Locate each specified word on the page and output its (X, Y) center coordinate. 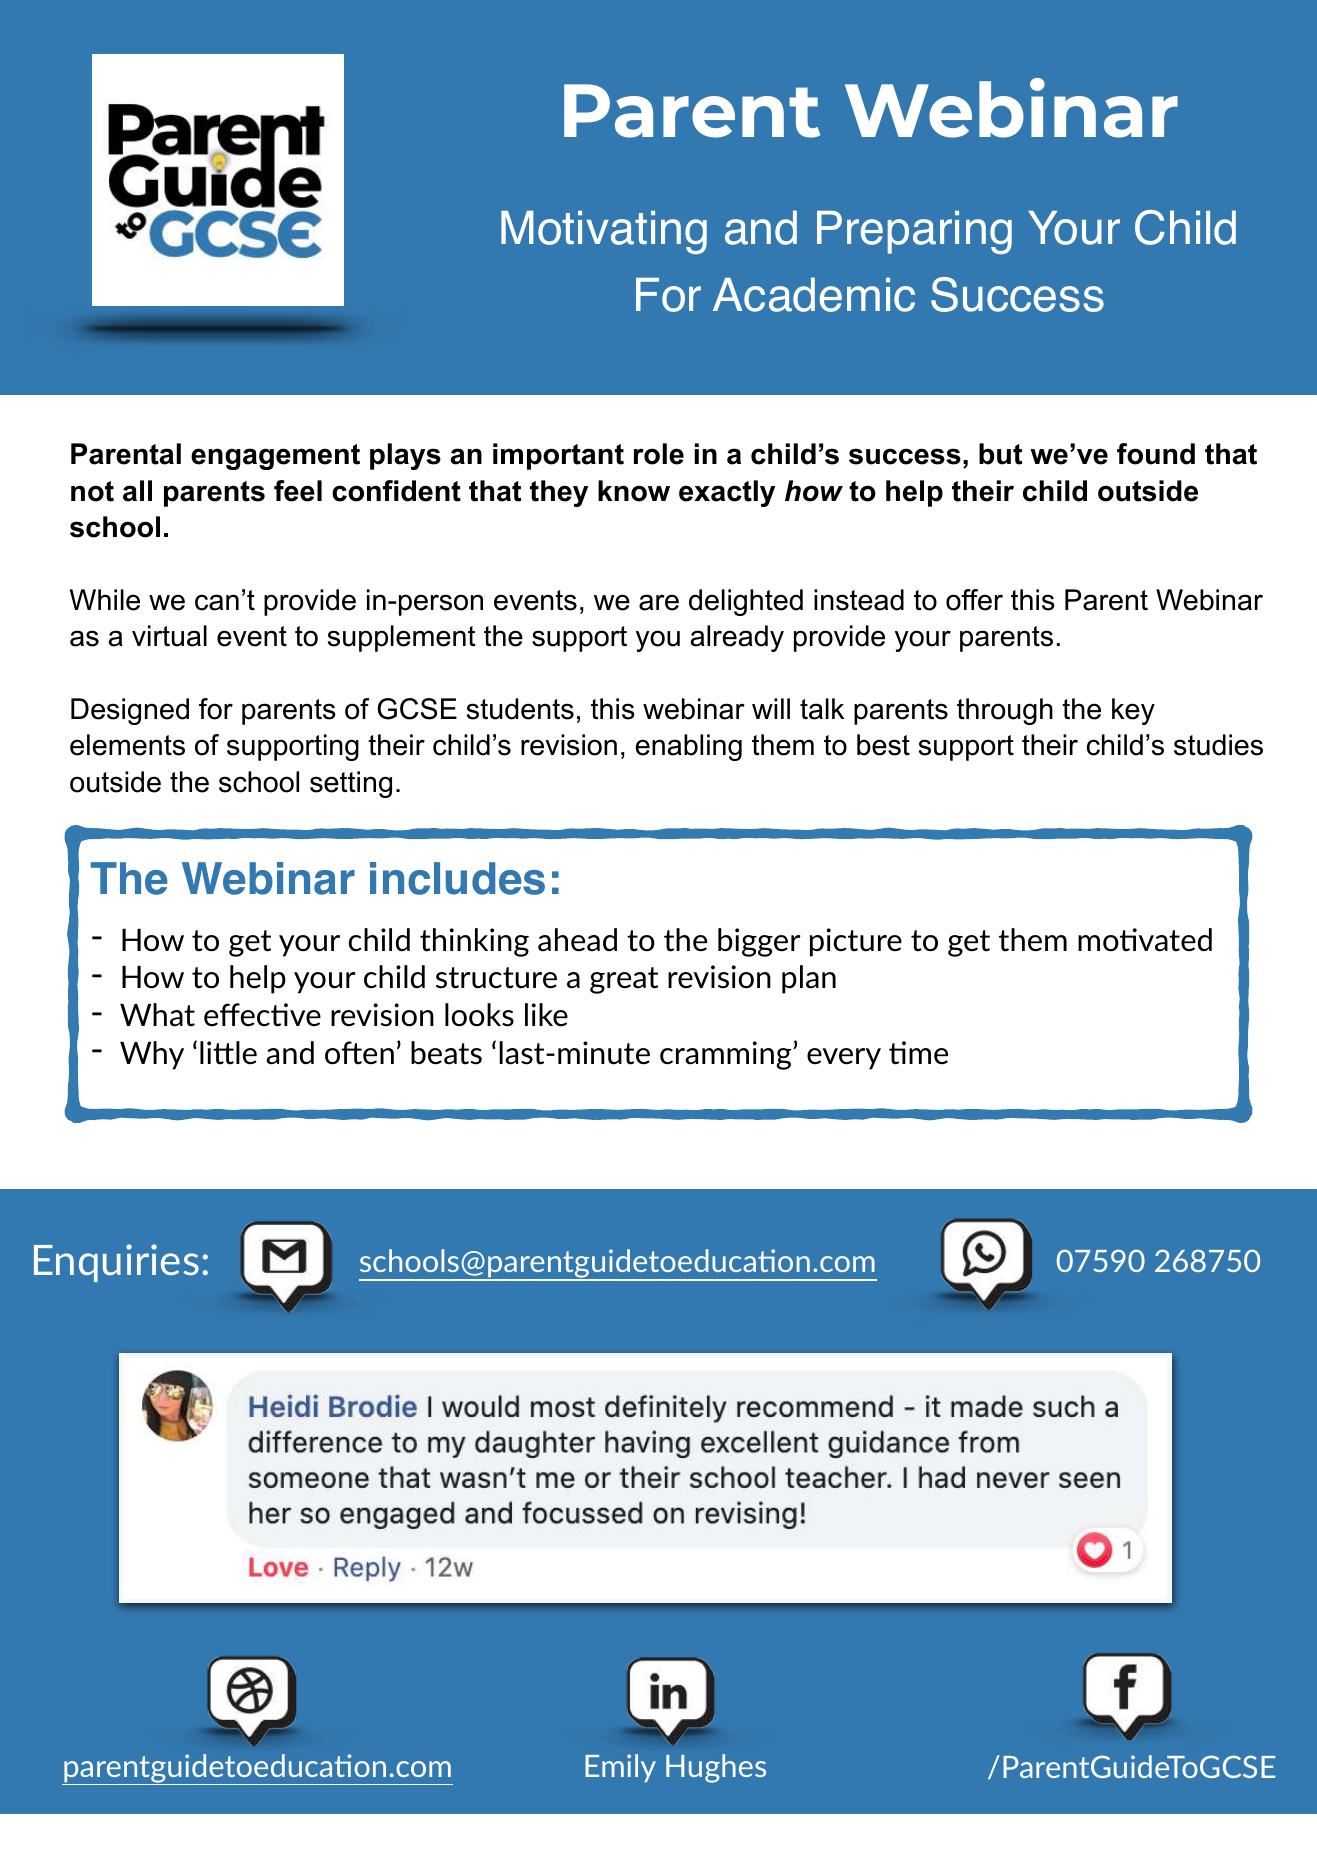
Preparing (914, 232)
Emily (620, 1768)
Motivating (604, 232)
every (844, 1059)
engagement (275, 457)
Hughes (716, 1768)
